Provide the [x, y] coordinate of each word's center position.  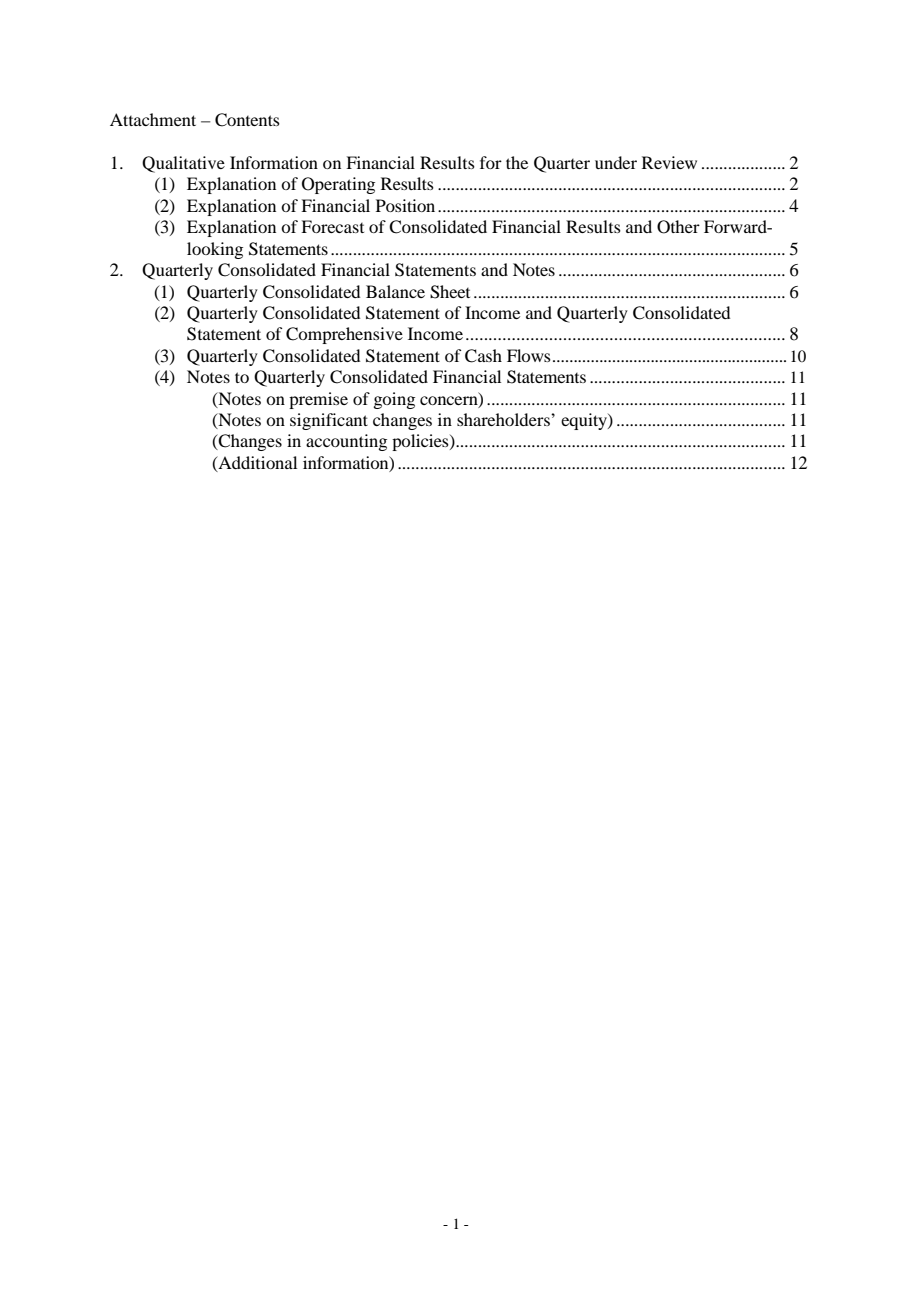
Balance [395, 291]
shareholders [504, 419]
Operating [338, 185]
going [394, 400]
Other [678, 227]
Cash [483, 356]
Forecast [332, 226]
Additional [256, 463]
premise [318, 400]
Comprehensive [344, 335]
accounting [346, 442]
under [616, 162]
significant [329, 421]
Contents [247, 120]
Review [669, 162]
